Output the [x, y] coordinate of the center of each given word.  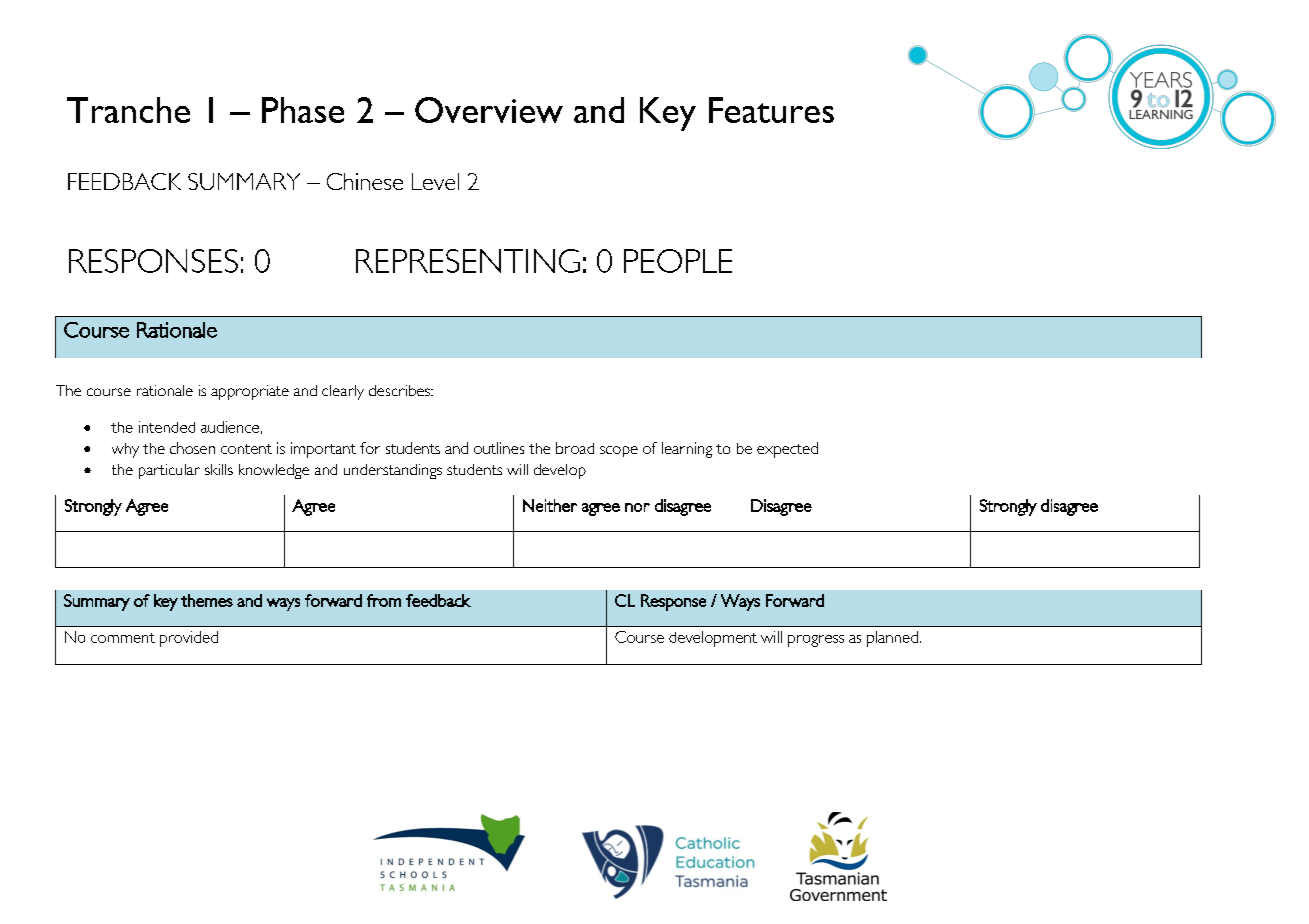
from [384, 600]
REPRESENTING [468, 261]
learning [687, 450]
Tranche [128, 110]
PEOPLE [678, 261]
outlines [499, 448]
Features [771, 110]
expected [787, 450]
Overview [489, 110]
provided [189, 639]
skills [219, 469]
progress [816, 641]
